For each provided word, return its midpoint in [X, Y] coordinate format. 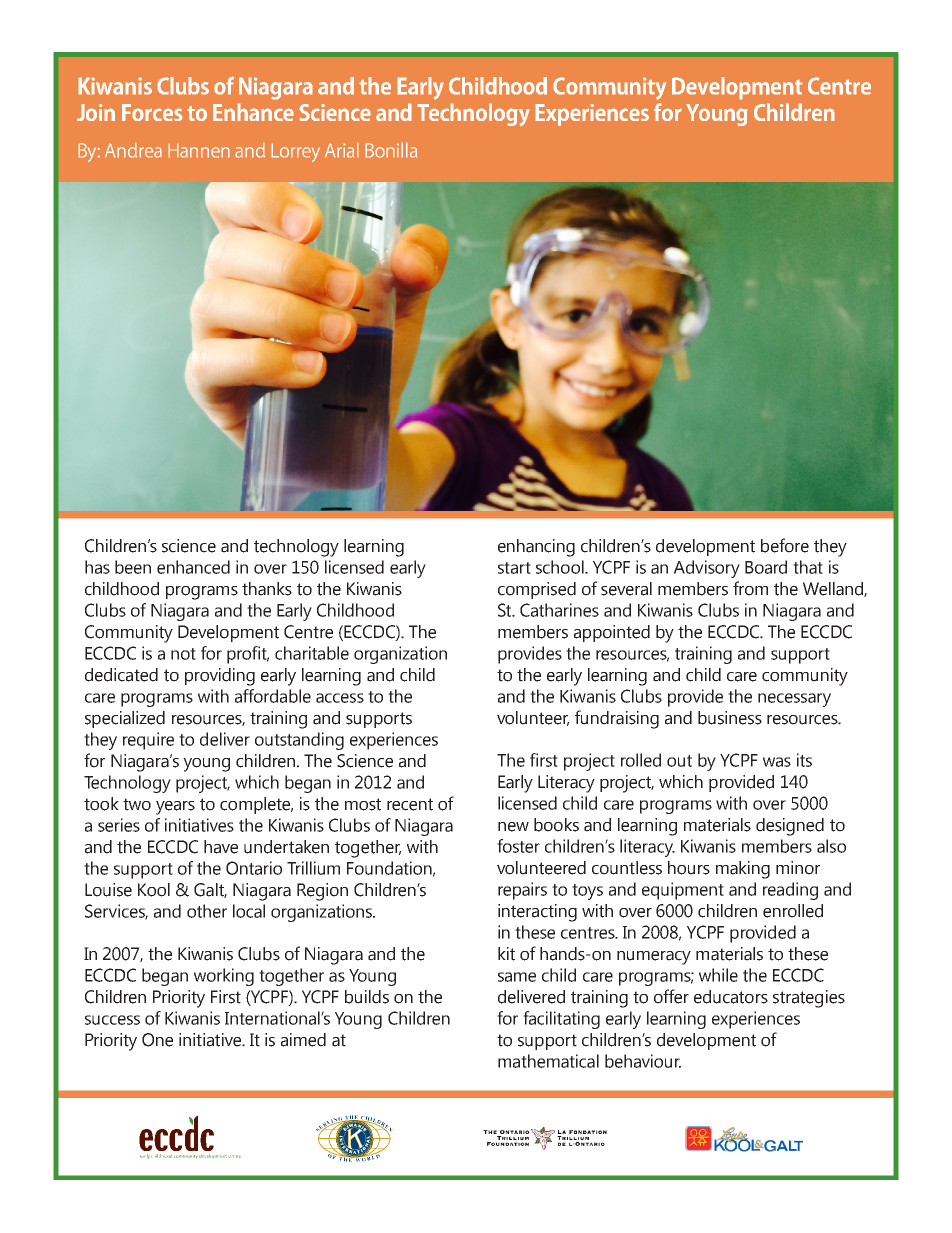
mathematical [548, 1061]
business [730, 718]
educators [731, 997]
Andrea [133, 150]
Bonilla [391, 150]
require [148, 741]
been [133, 567]
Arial [342, 150]
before [785, 545]
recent [410, 804]
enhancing [536, 548]
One [157, 1040]
